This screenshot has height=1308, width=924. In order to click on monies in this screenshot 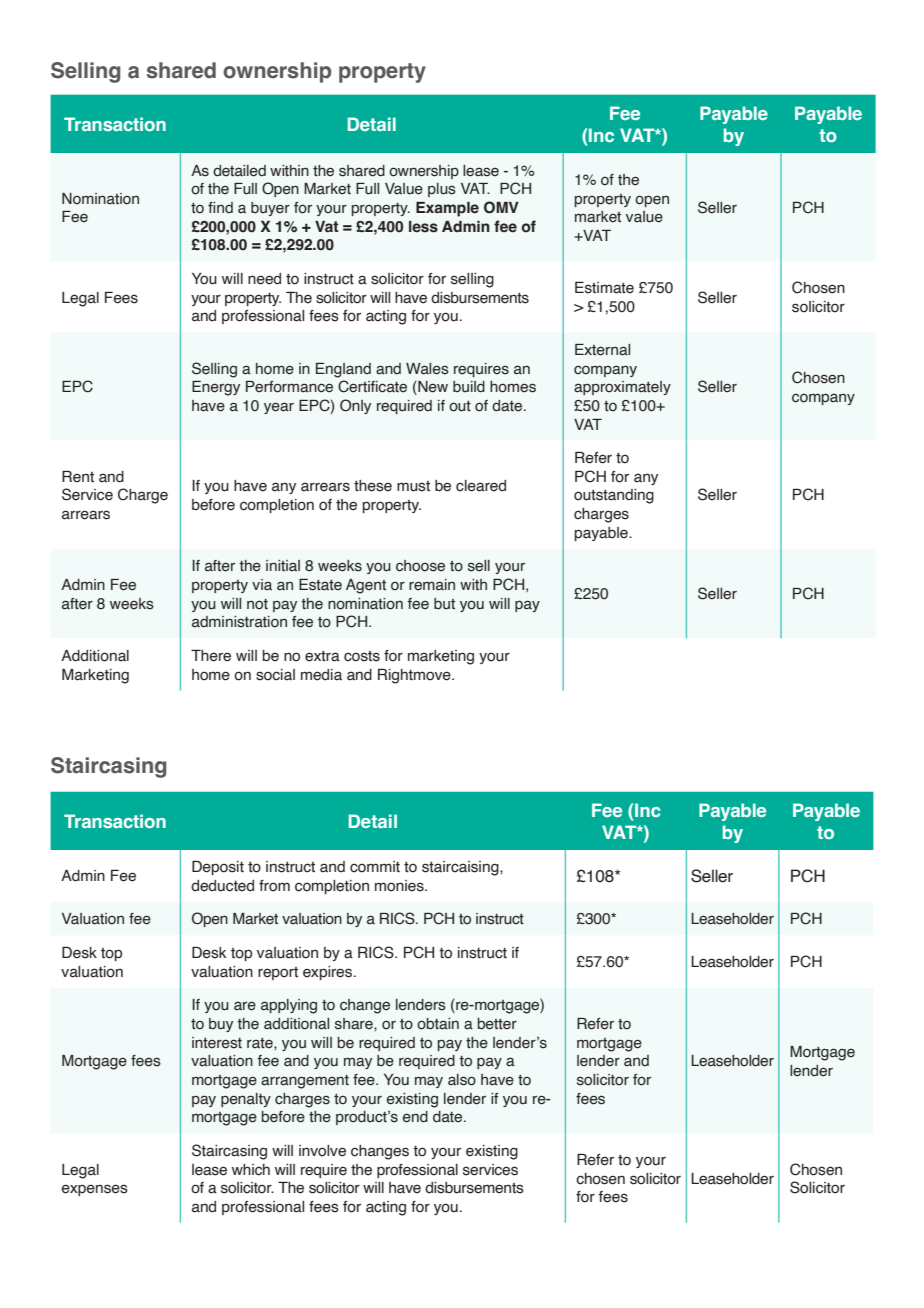, I will do `click(400, 886)`.
